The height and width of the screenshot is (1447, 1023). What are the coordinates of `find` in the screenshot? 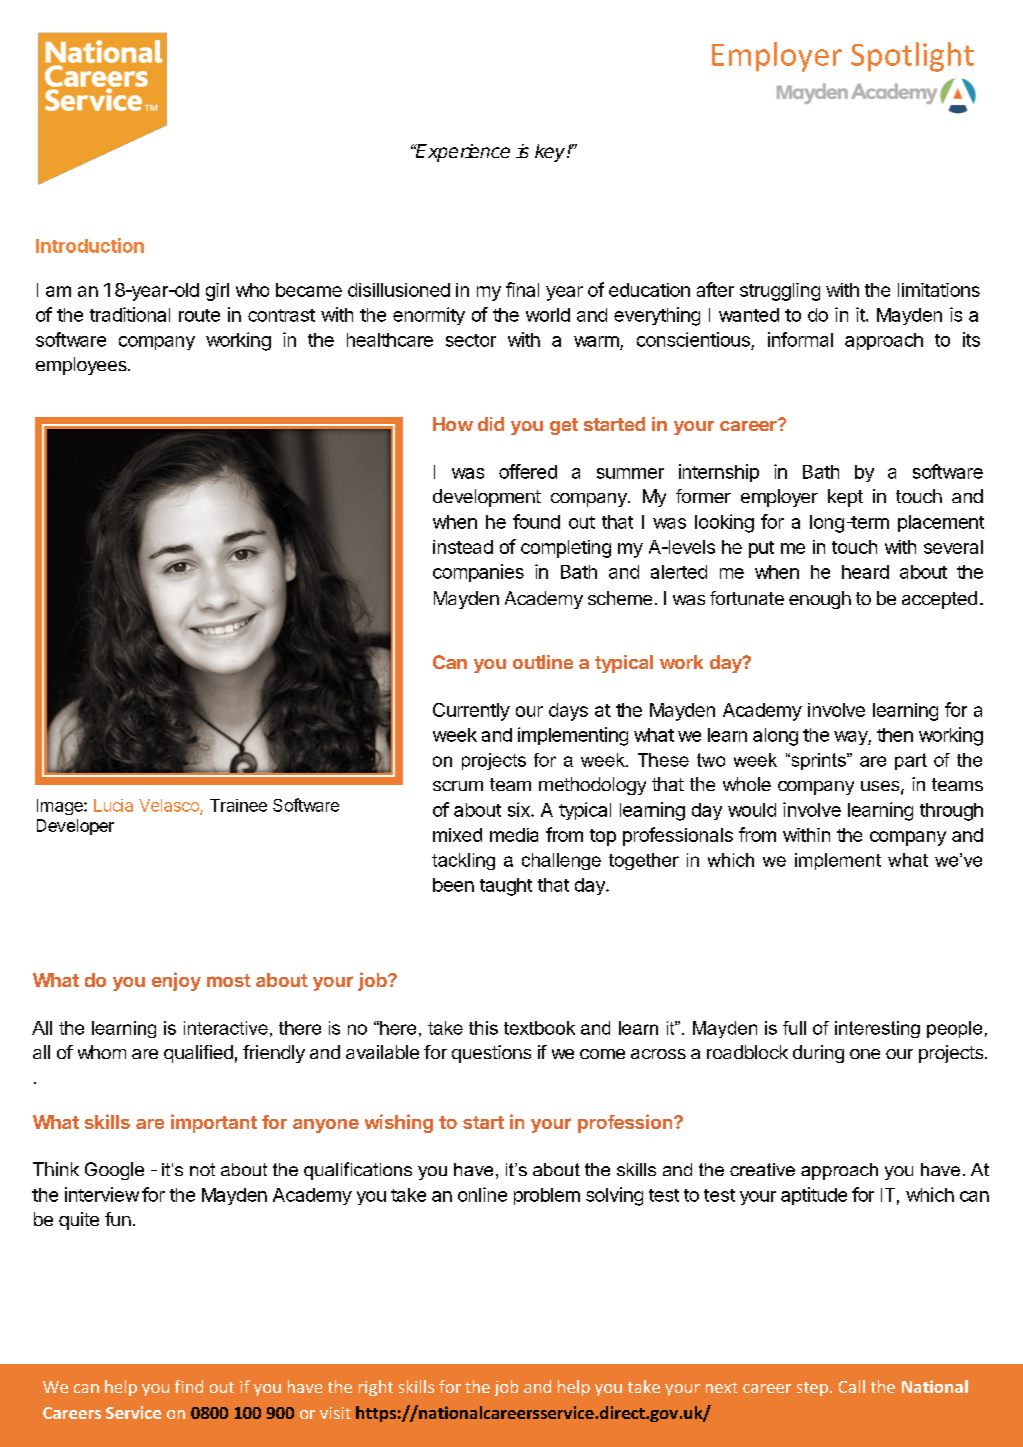 It's located at (189, 1386).
